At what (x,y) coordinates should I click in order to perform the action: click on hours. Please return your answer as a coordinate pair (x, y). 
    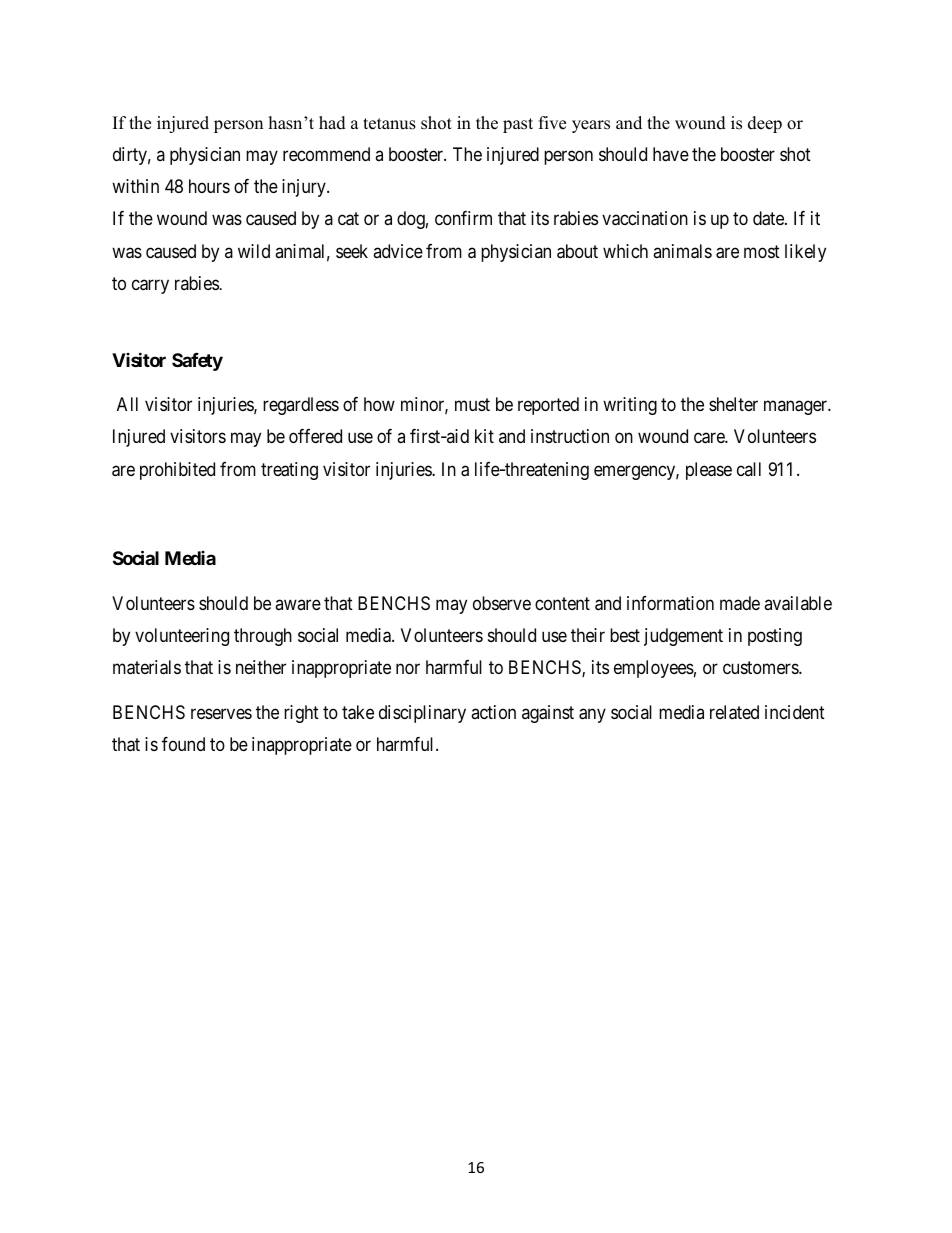
    Looking at the image, I should click on (209, 186).
